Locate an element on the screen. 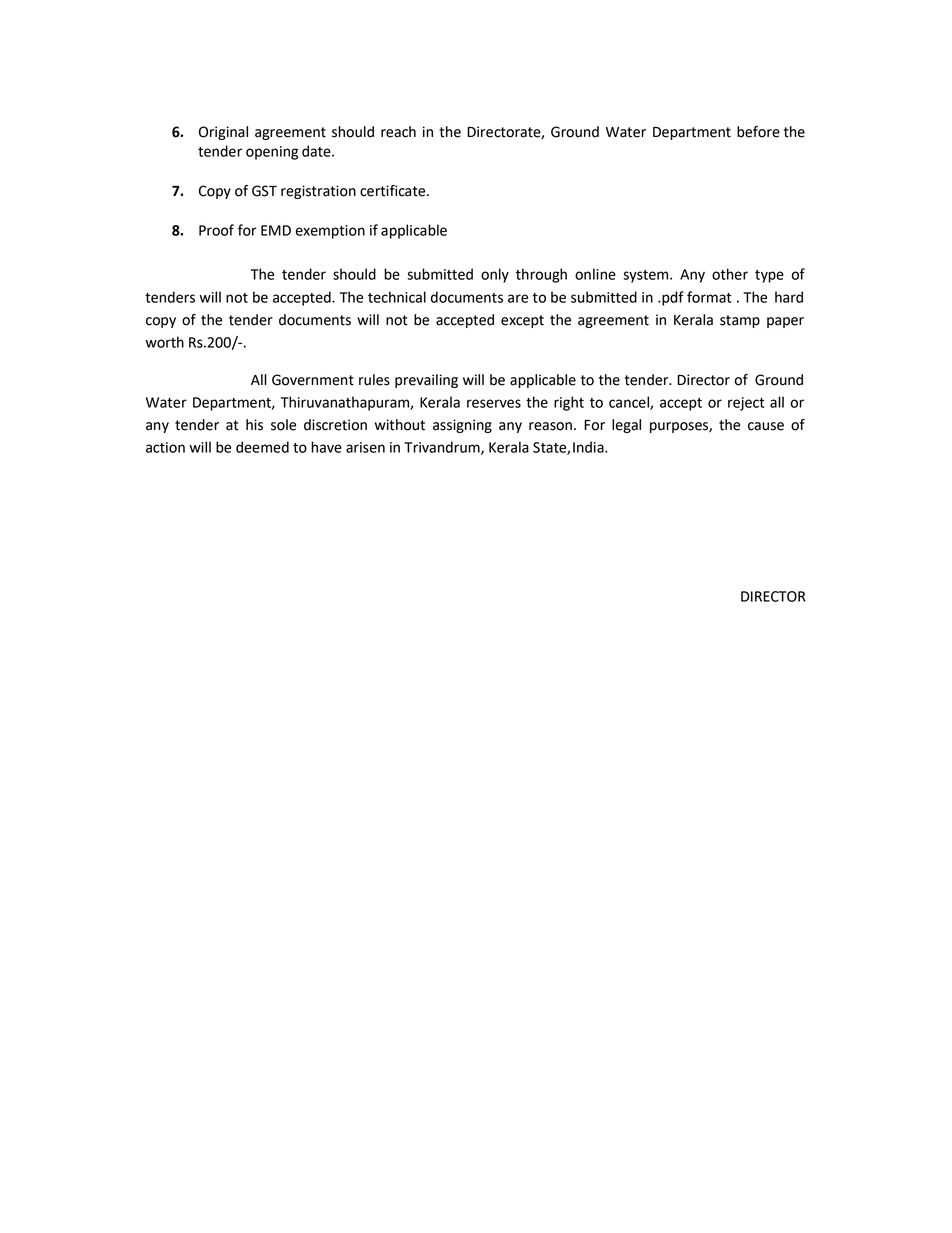 The width and height of the screenshot is (952, 1233). Original is located at coordinates (223, 133).
